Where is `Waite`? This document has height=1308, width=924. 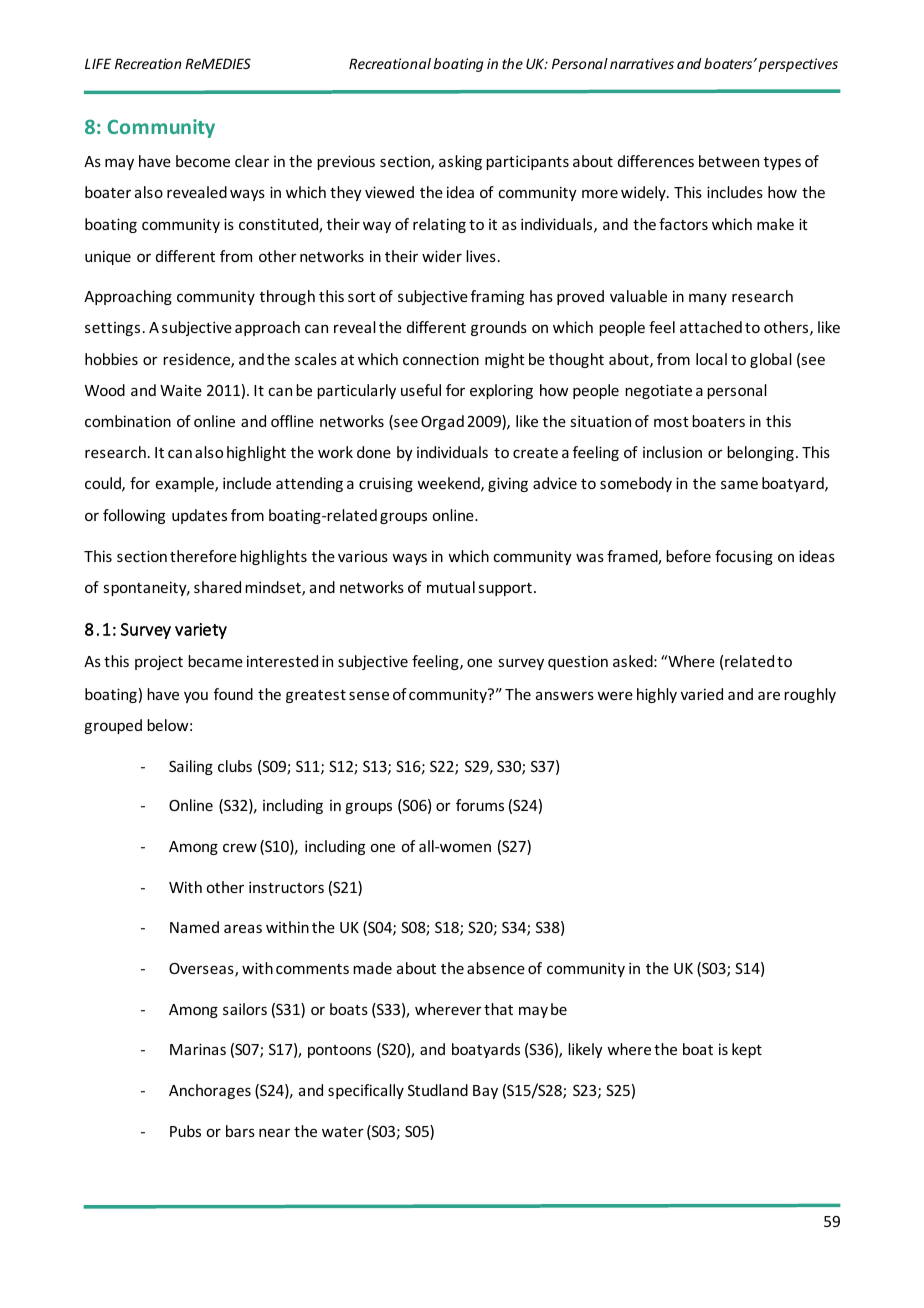 Waite is located at coordinates (181, 390).
